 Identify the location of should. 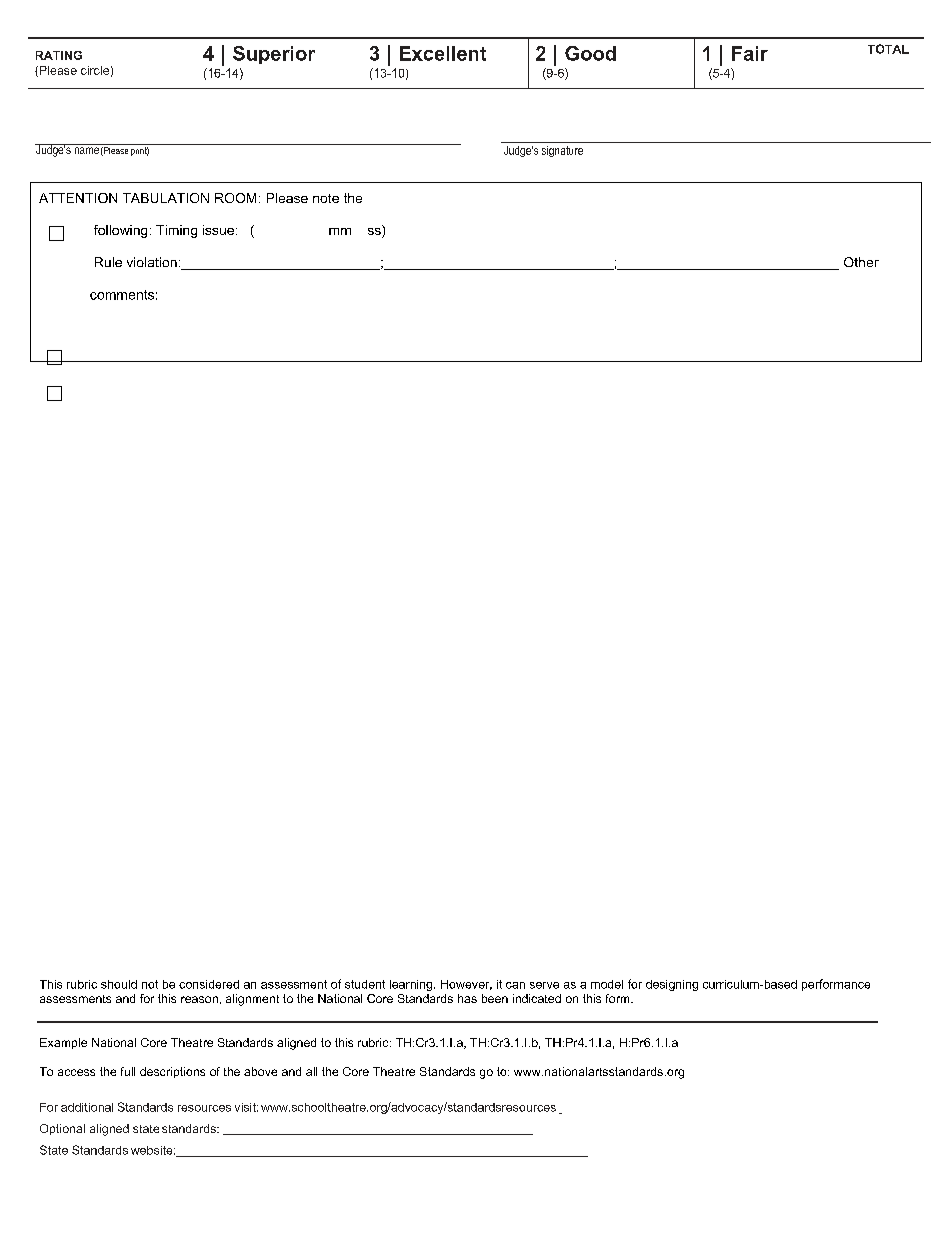
(119, 984).
